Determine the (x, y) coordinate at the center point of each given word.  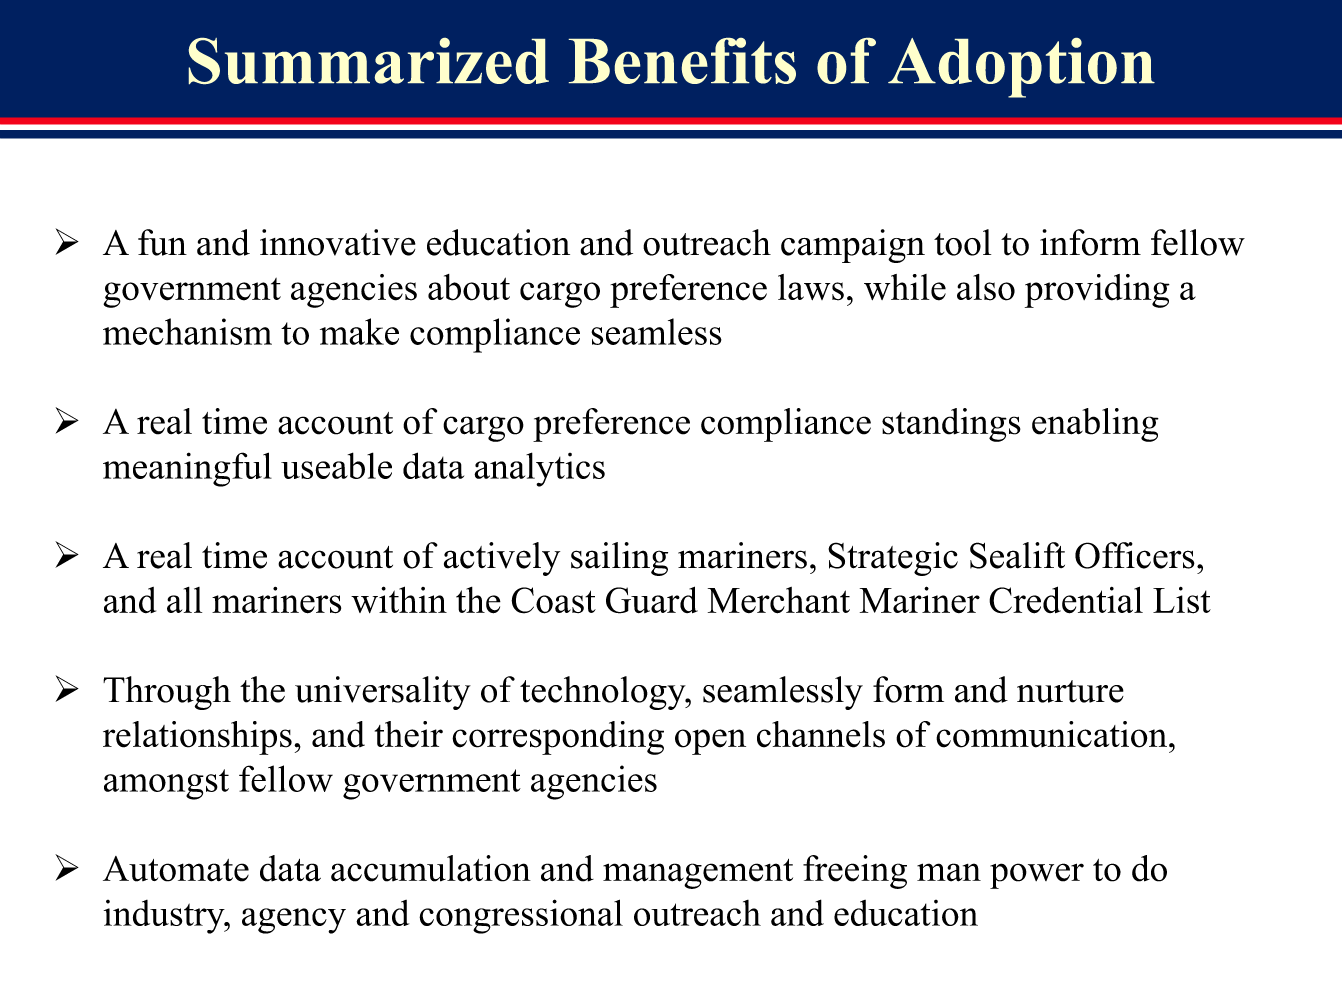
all (184, 600)
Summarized (368, 61)
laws (811, 287)
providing (1097, 291)
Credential (1066, 600)
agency (294, 921)
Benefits (682, 60)
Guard (652, 600)
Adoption (1021, 67)
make (359, 331)
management (698, 874)
